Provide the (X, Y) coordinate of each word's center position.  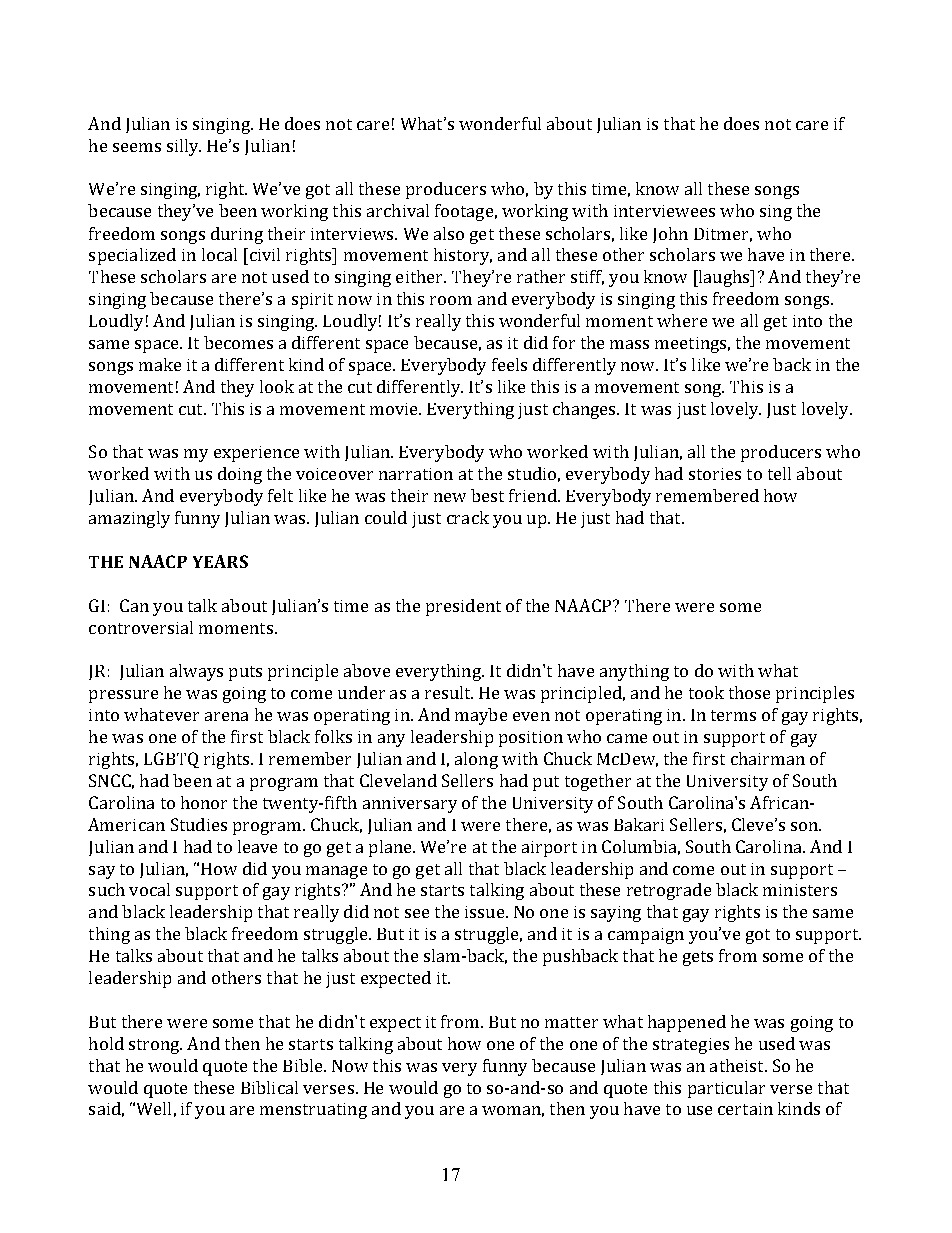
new (450, 497)
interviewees (664, 211)
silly (184, 147)
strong (155, 1046)
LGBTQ (171, 760)
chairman (768, 758)
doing (240, 475)
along (476, 760)
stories (715, 474)
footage (464, 212)
